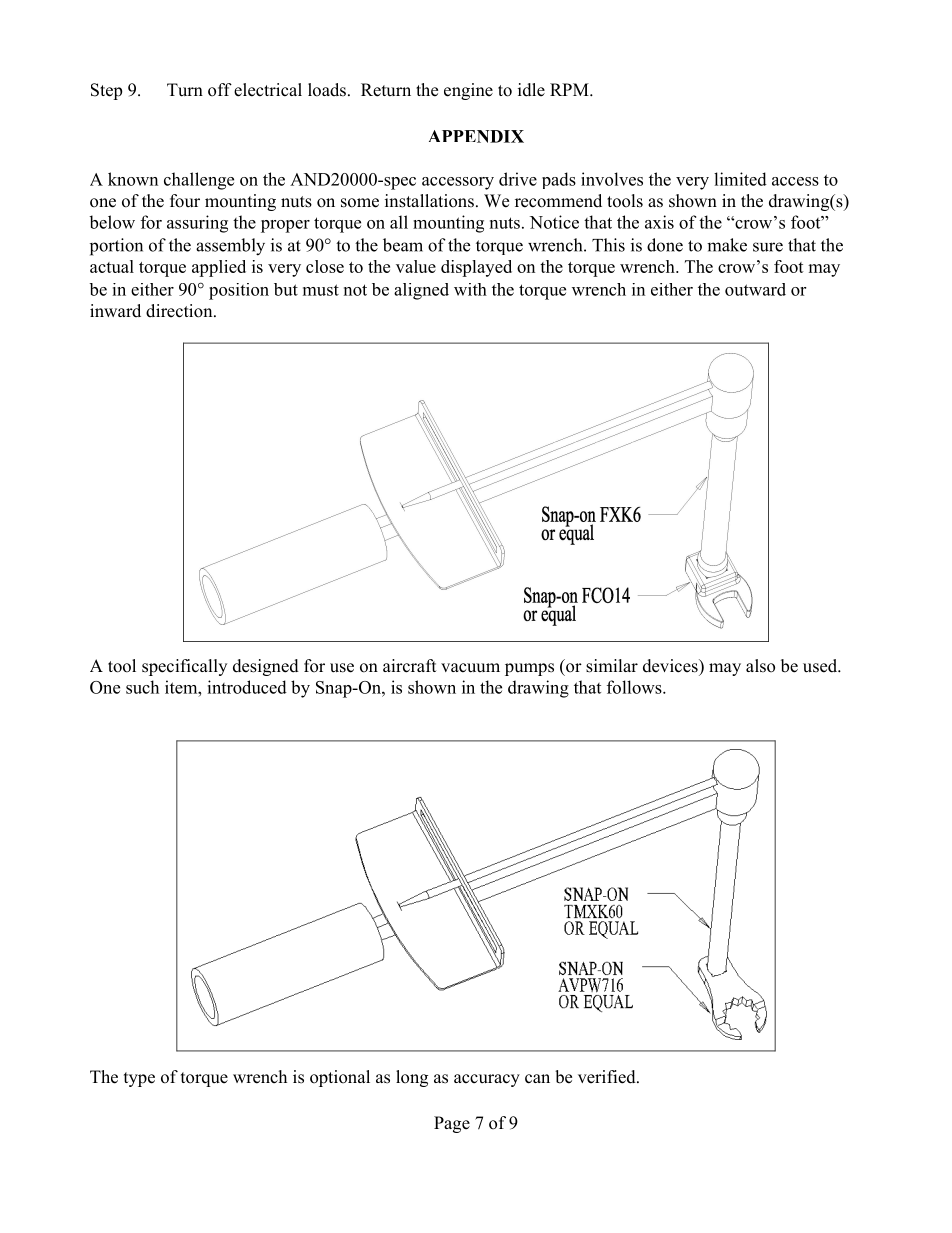 This screenshot has width=952, height=1233. I want to click on such, so click(142, 687).
